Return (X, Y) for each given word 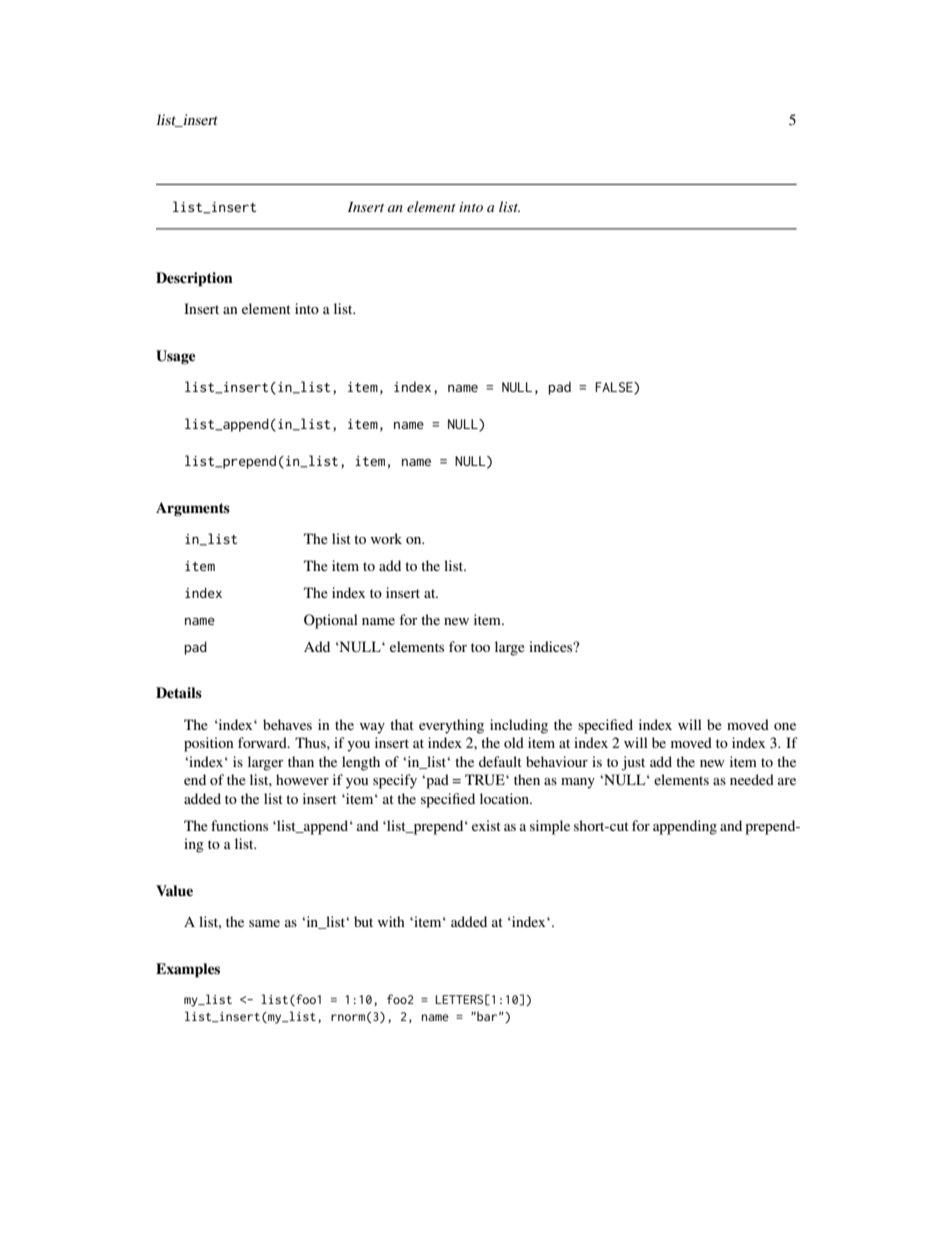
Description (194, 279)
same (264, 923)
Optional (331, 621)
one (785, 726)
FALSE (615, 388)
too (480, 647)
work (386, 538)
